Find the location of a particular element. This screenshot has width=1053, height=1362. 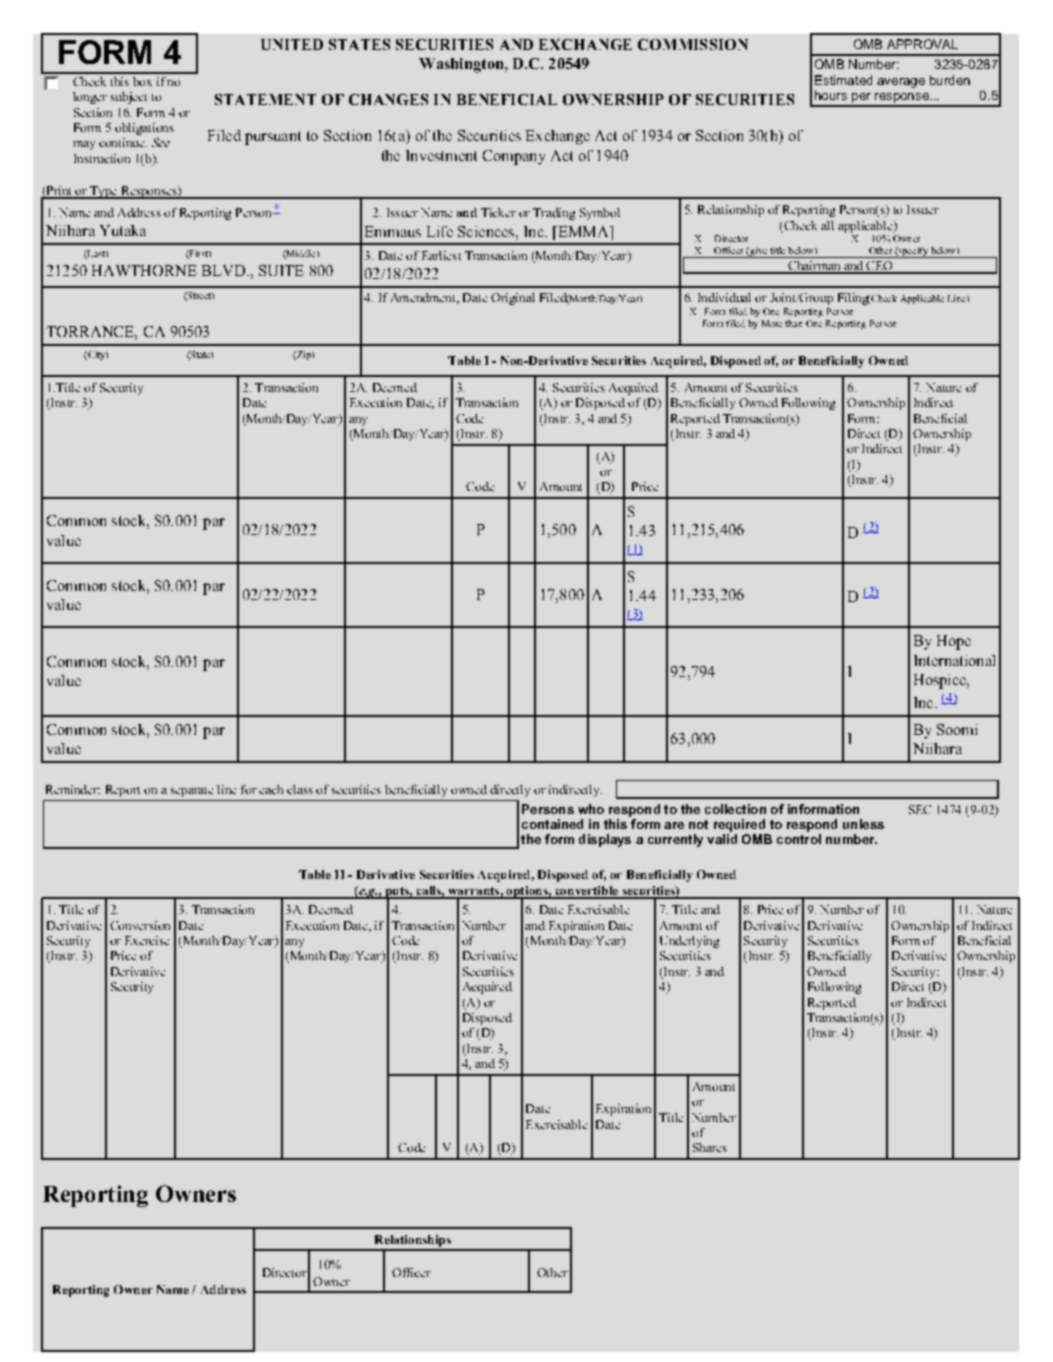

than is located at coordinates (793, 323).
